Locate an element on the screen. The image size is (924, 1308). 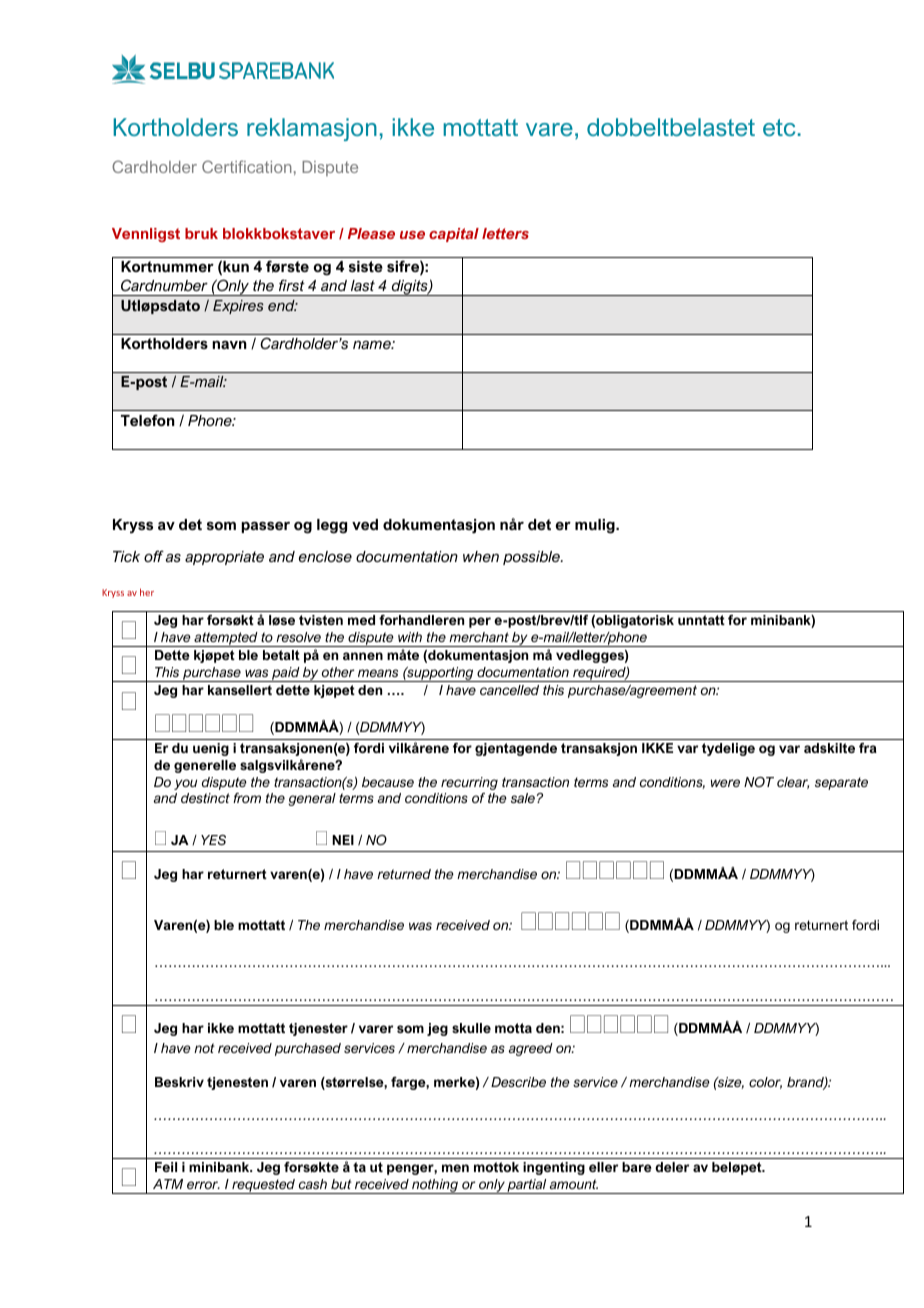
color is located at coordinates (765, 1083).
